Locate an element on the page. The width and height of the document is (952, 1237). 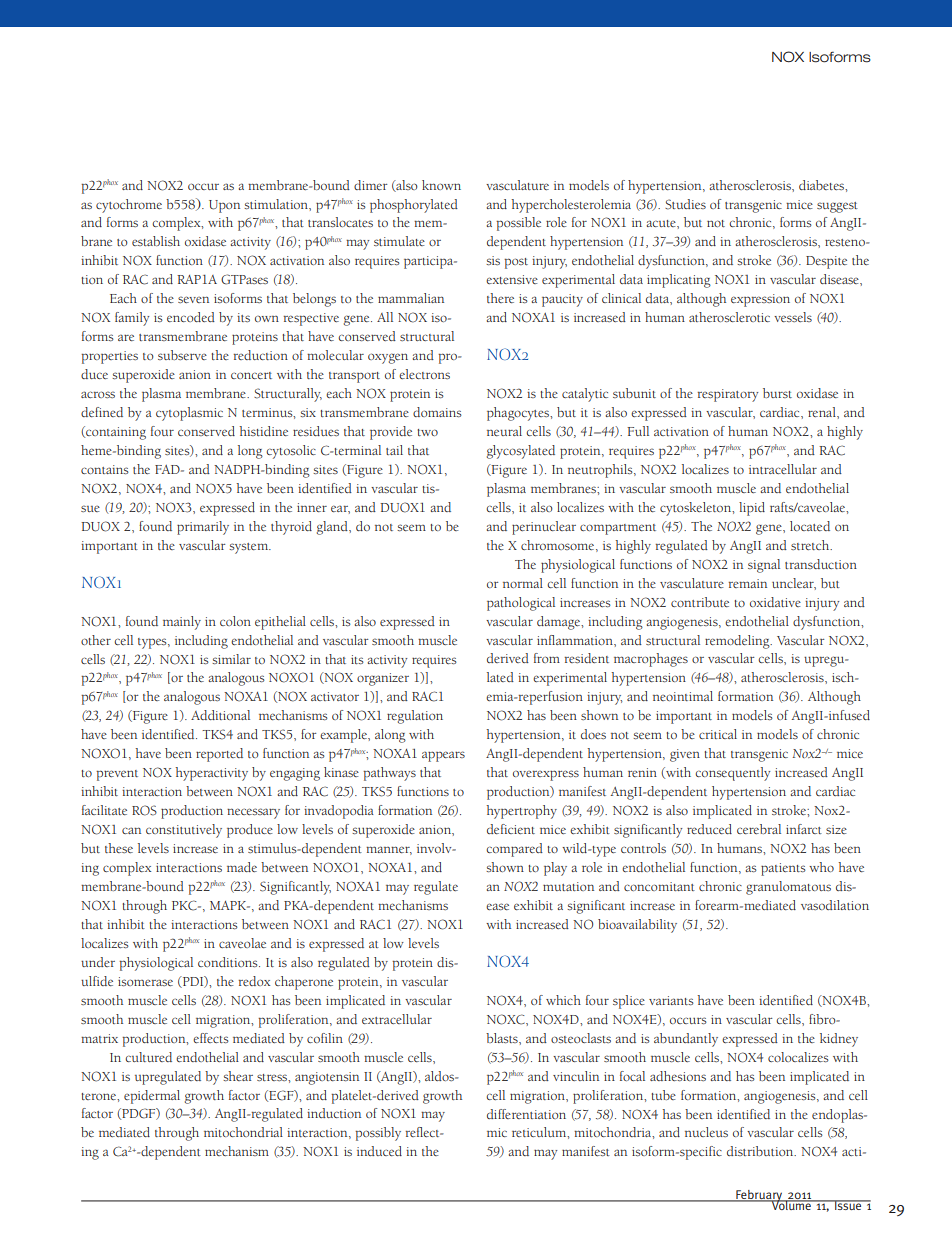
shear is located at coordinates (238, 1076).
